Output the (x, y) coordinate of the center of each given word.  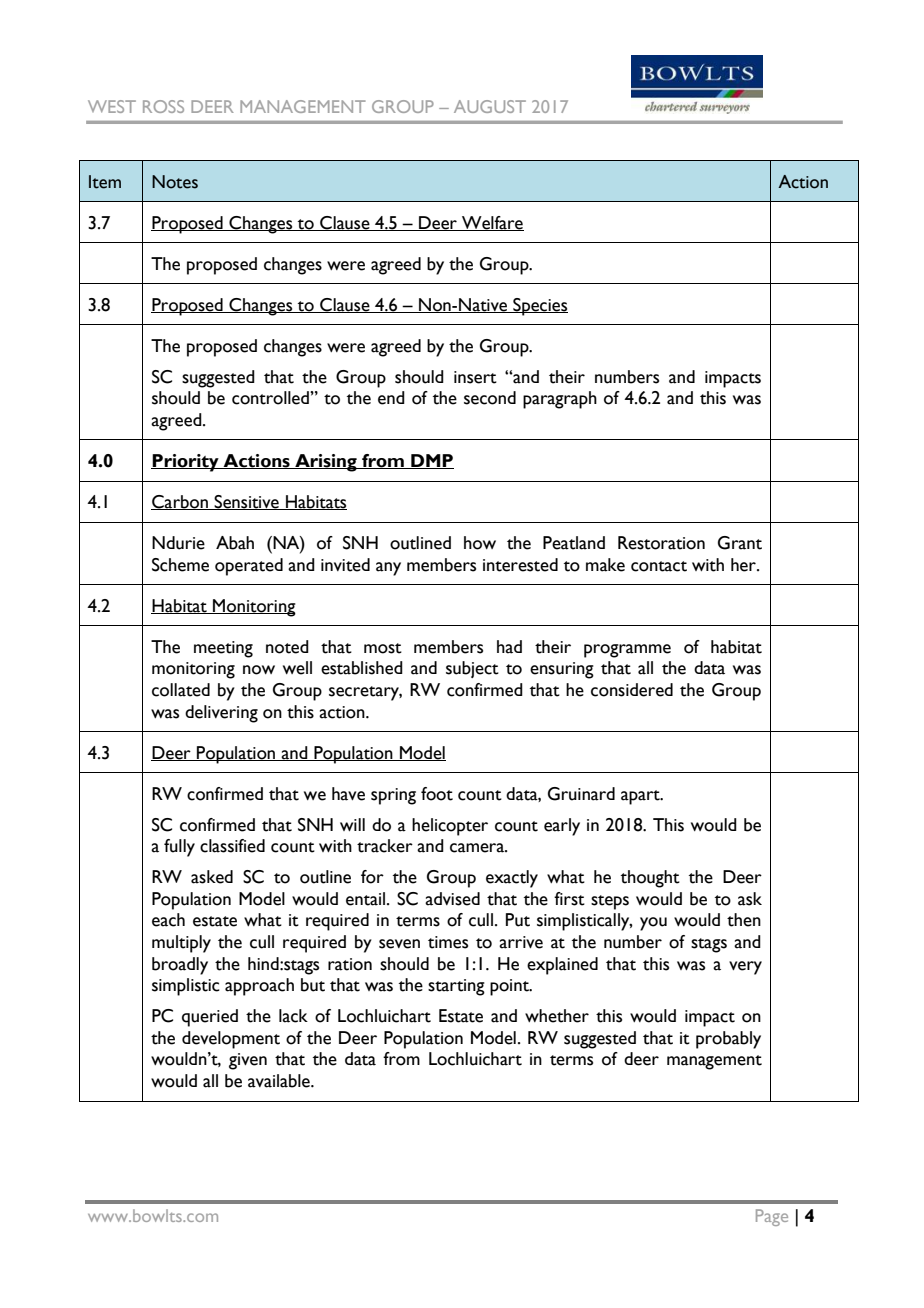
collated (181, 690)
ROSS (163, 106)
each (168, 920)
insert (475, 377)
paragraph (560, 400)
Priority (186, 463)
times (448, 942)
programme (627, 651)
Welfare (492, 223)
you (653, 924)
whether (557, 1016)
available (280, 1081)
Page (772, 1217)
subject (472, 669)
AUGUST (490, 106)
